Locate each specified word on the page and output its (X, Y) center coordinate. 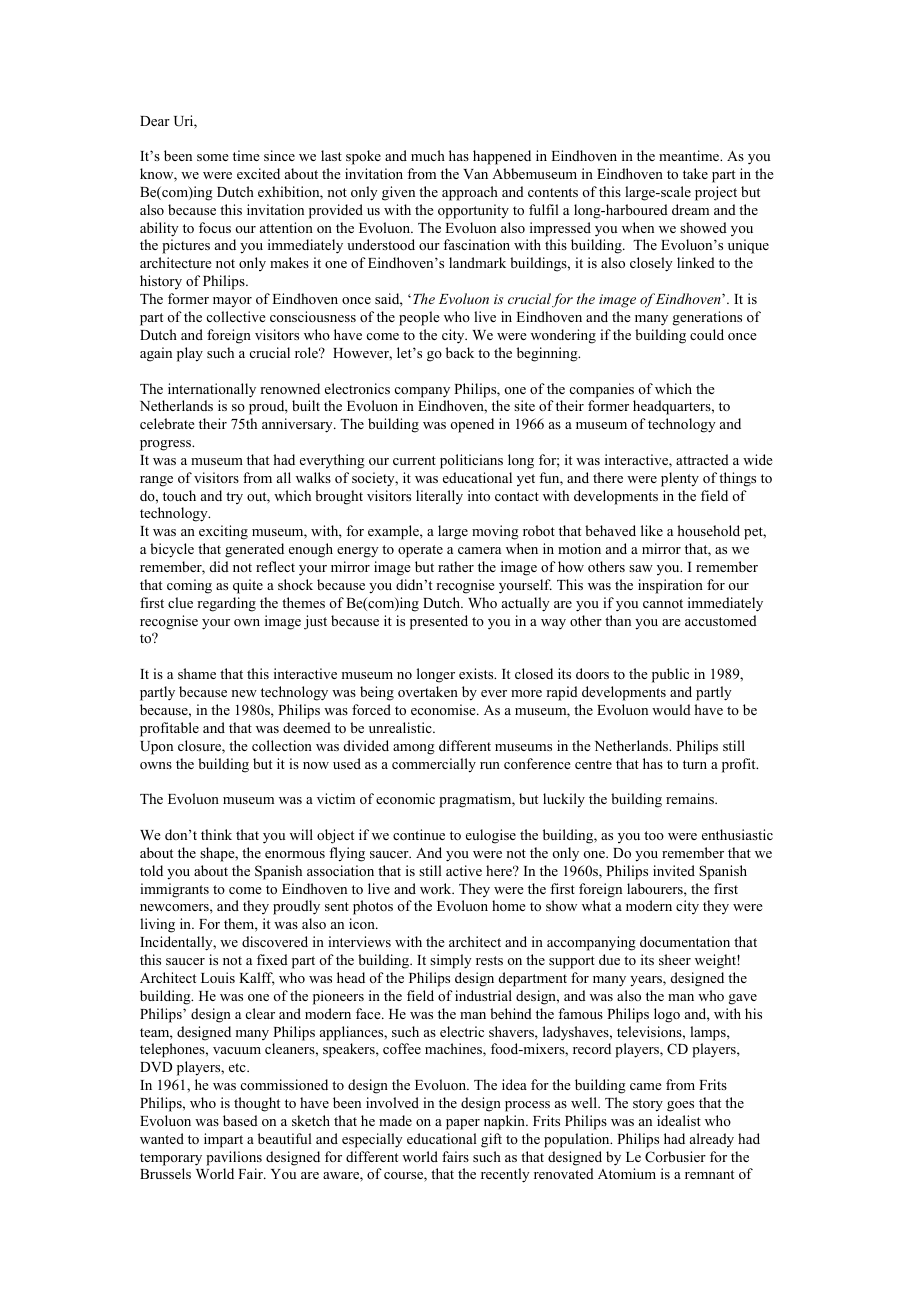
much (428, 155)
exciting (223, 532)
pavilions (234, 1158)
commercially (434, 765)
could (707, 334)
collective (236, 316)
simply (451, 961)
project (716, 193)
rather (456, 566)
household (708, 530)
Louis (218, 977)
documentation (685, 941)
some (213, 157)
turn (695, 764)
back (460, 352)
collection (282, 745)
